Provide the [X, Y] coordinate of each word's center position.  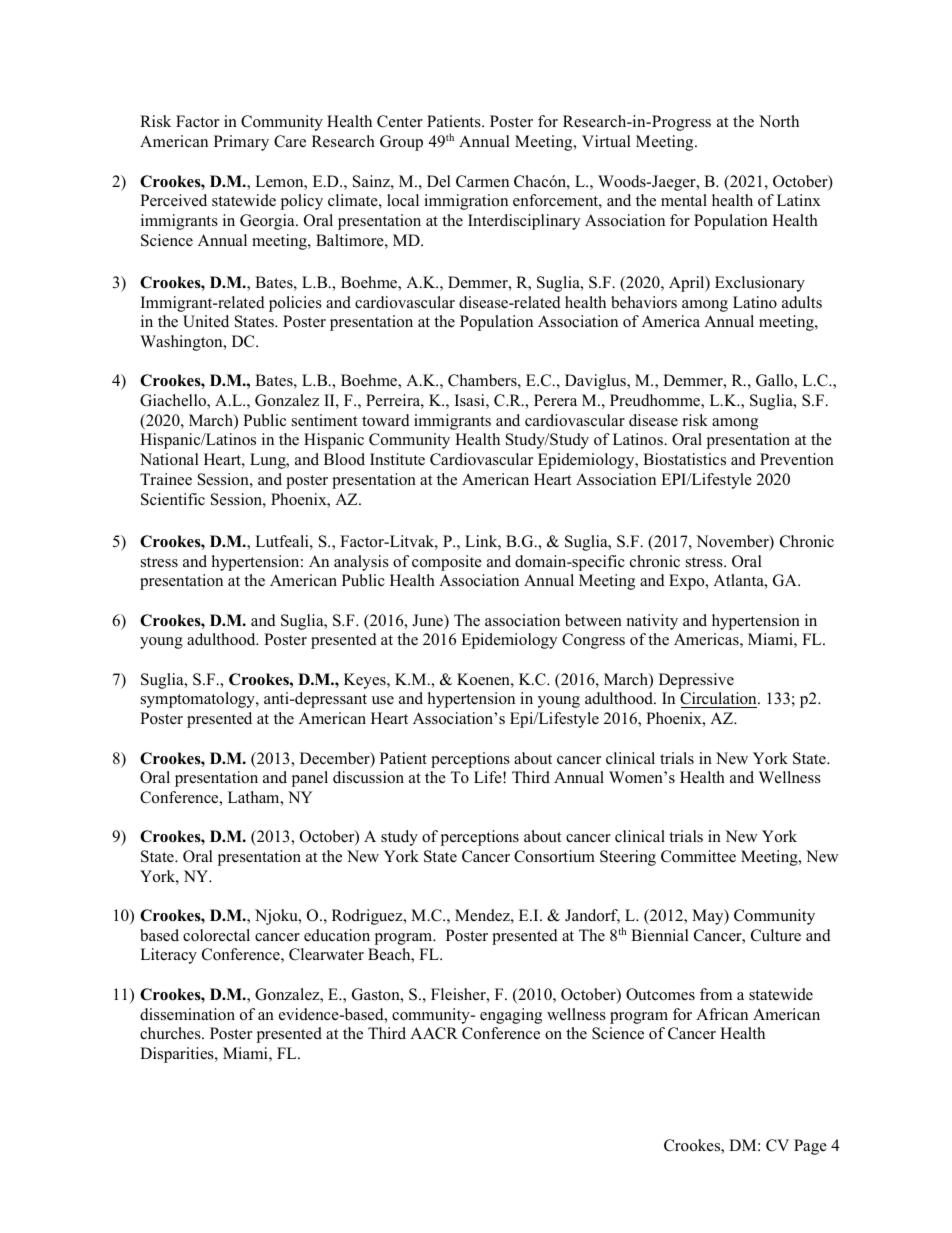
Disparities [178, 1055]
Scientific [173, 499]
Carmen [482, 181]
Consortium [554, 856]
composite [447, 563]
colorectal [216, 935]
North [779, 121]
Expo [688, 582]
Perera [555, 400]
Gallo [775, 381]
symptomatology [199, 700]
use [383, 700]
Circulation [719, 700]
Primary [241, 143]
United [206, 321]
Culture [776, 935]
